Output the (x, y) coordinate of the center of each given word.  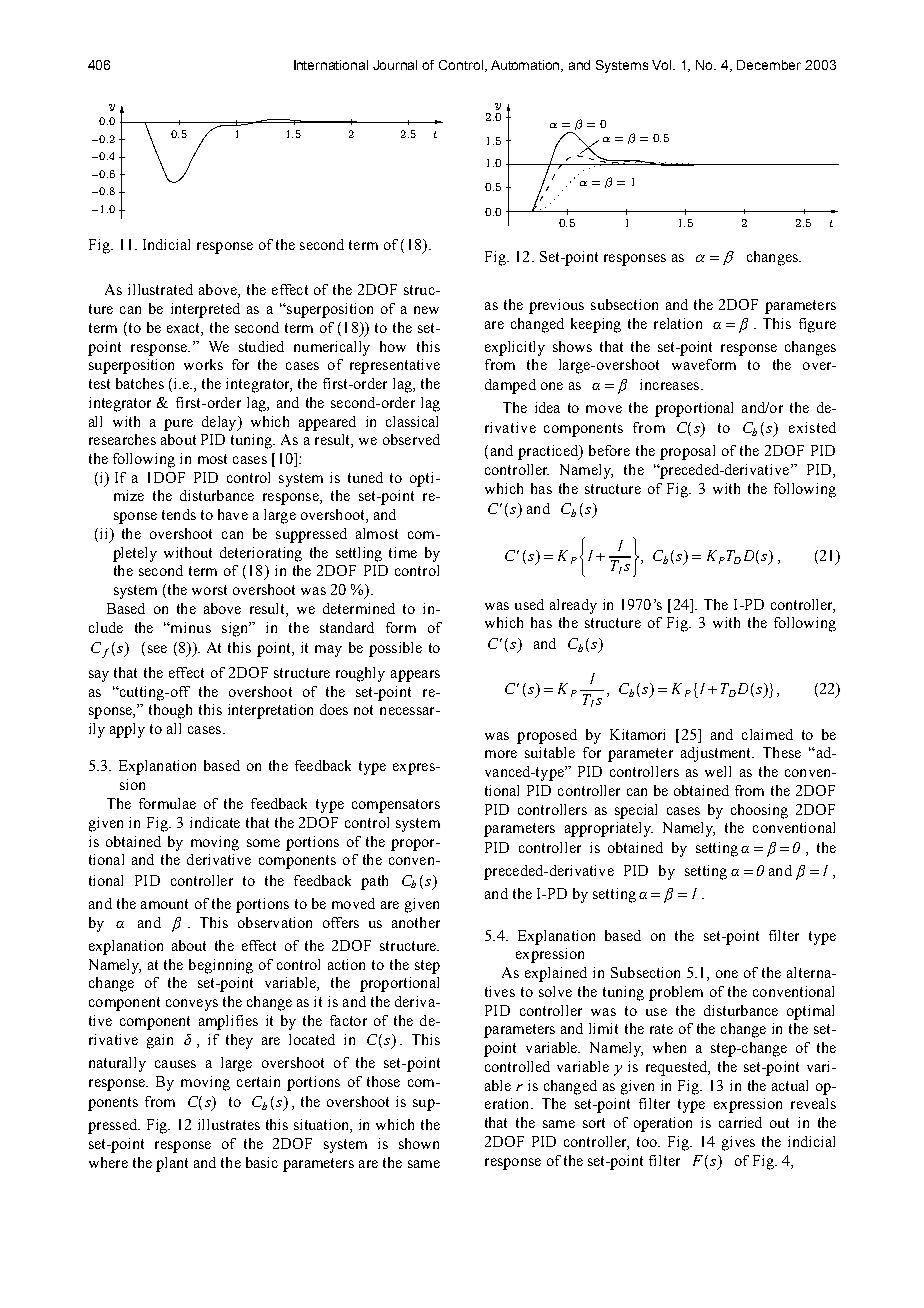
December (769, 65)
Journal (395, 65)
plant (172, 1164)
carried (740, 1122)
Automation (527, 66)
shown (419, 1143)
